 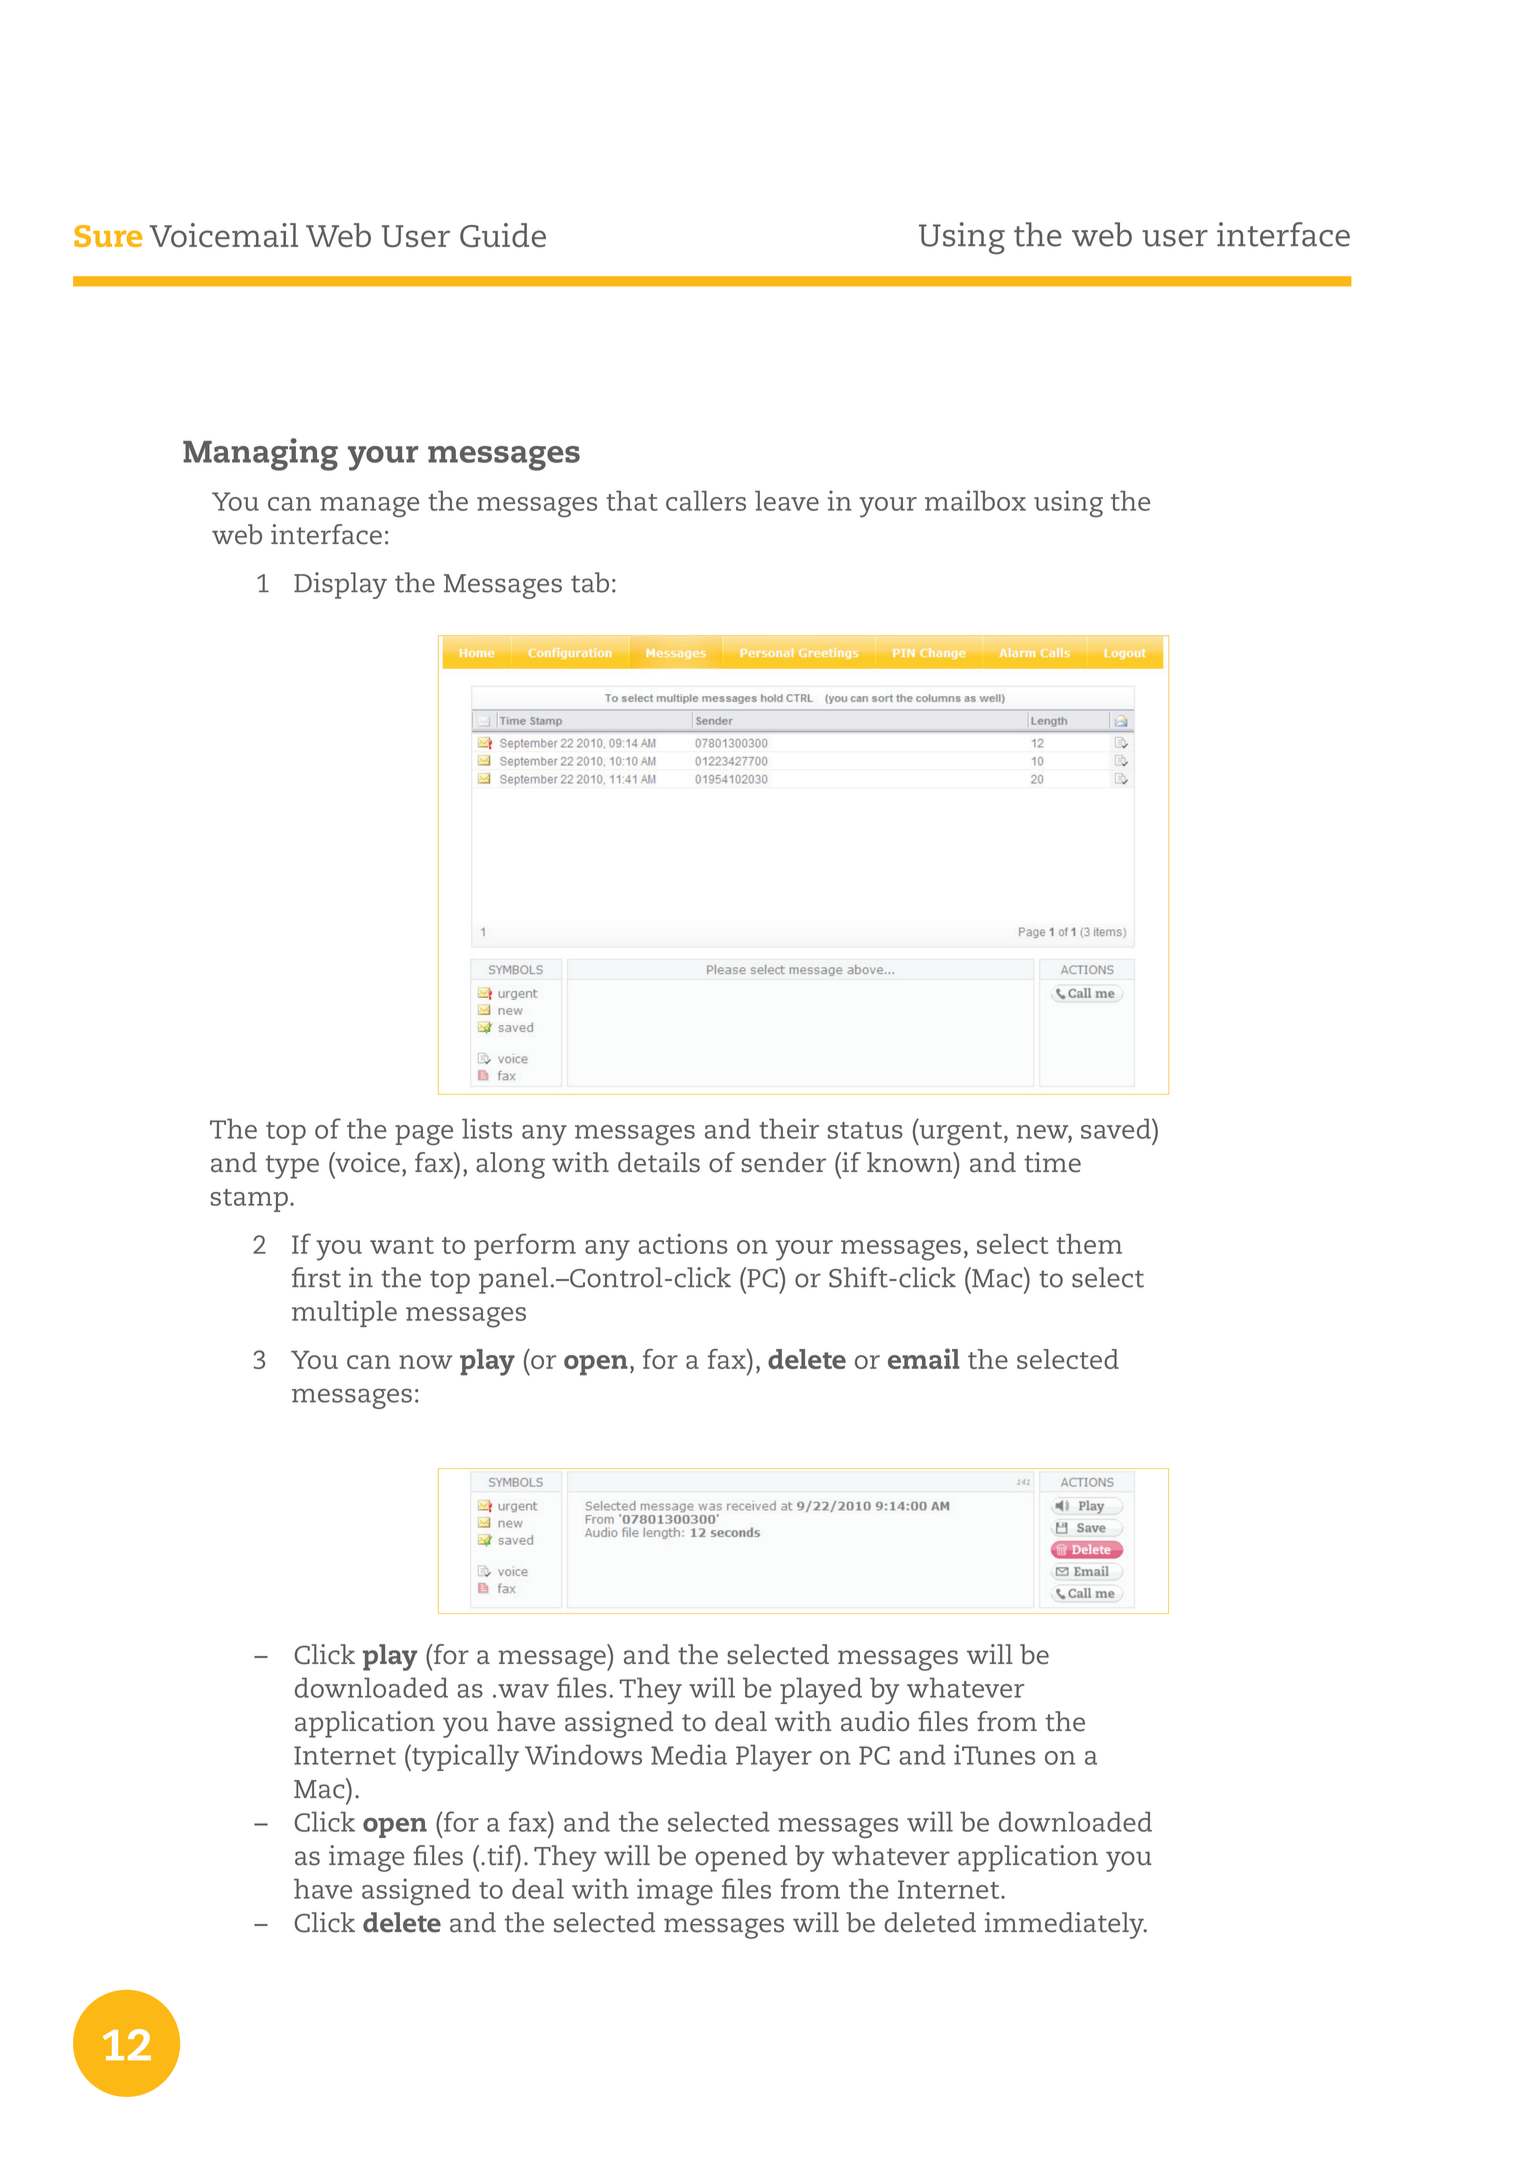 What do you see at coordinates (503, 235) in the screenshot?
I see `Guide` at bounding box center [503, 235].
